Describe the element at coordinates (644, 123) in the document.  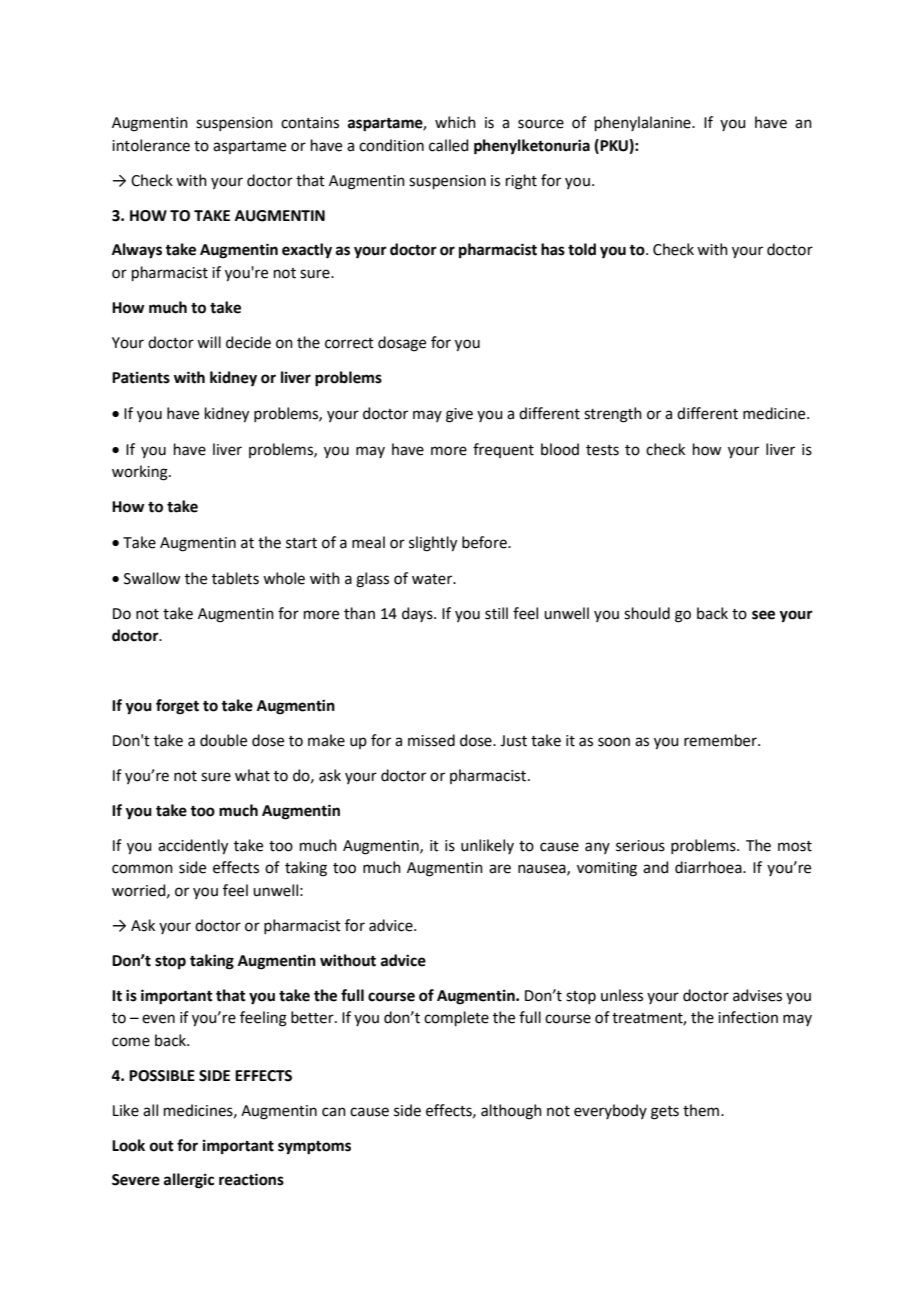
I see `phenylalanine` at that location.
